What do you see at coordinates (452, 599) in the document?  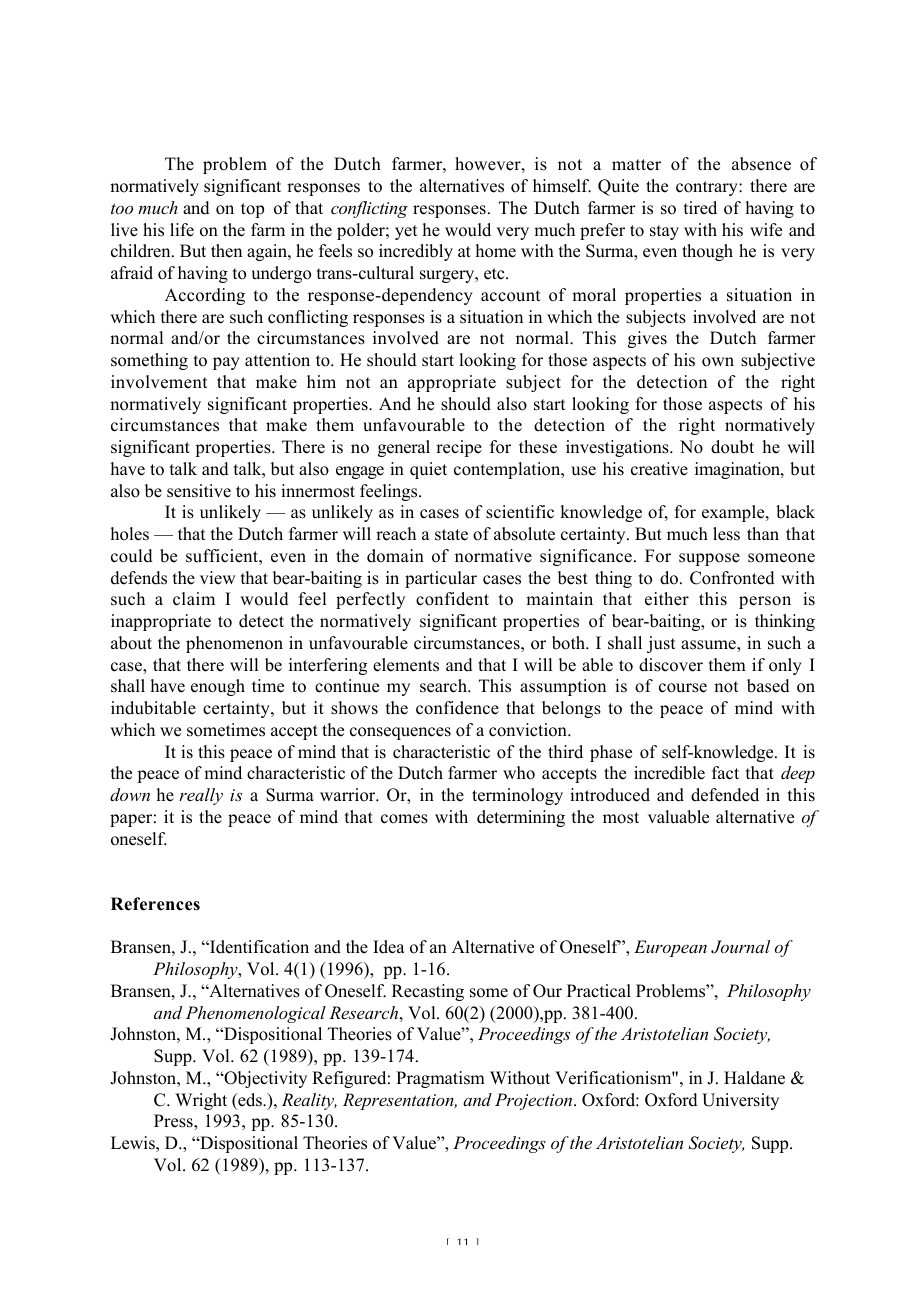 I see `confident` at bounding box center [452, 599].
